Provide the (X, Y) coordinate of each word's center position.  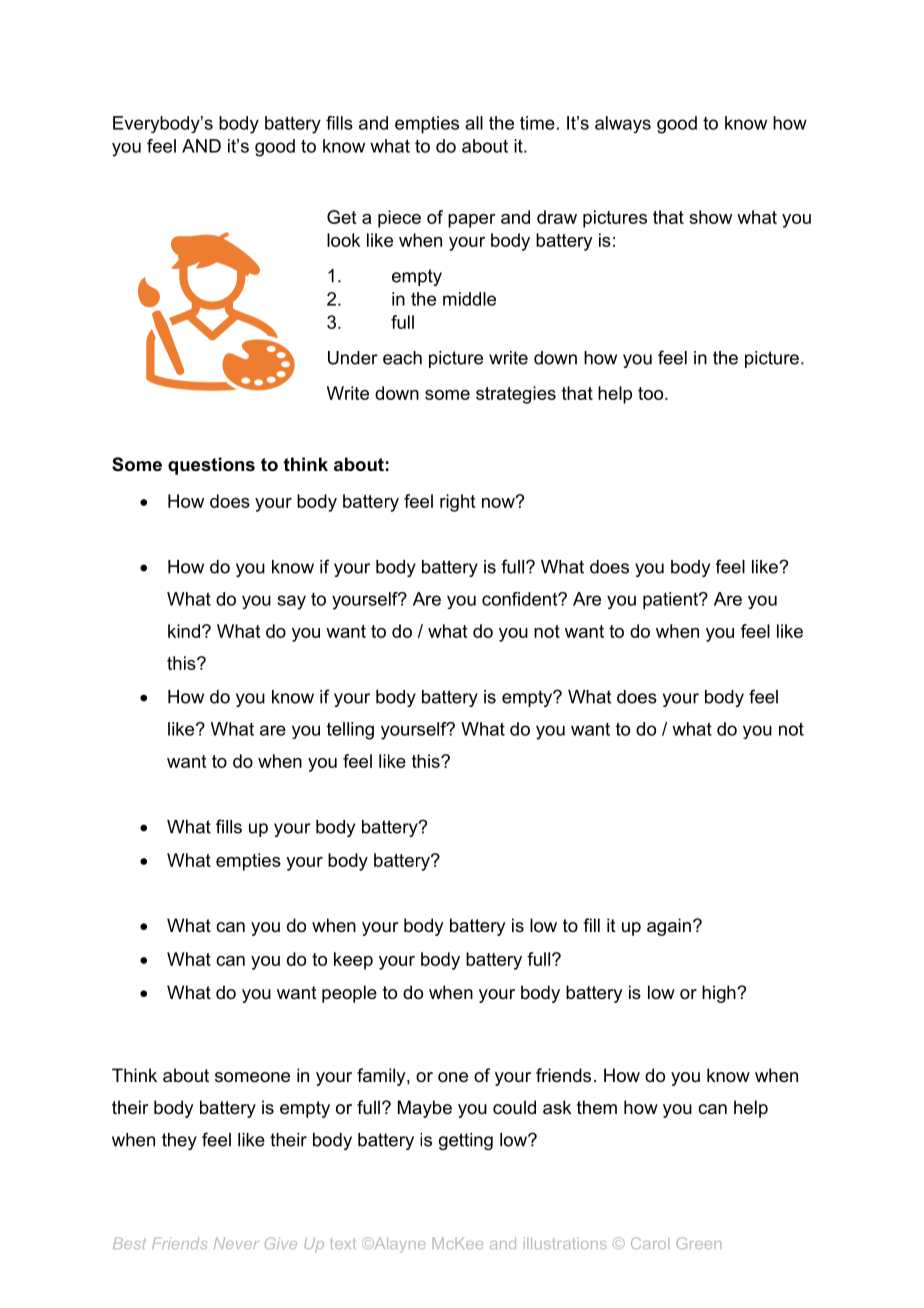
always (623, 124)
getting (466, 1141)
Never (236, 1243)
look (343, 240)
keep (353, 961)
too (652, 393)
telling (350, 731)
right (457, 503)
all (474, 123)
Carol (650, 1243)
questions (211, 466)
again (669, 927)
